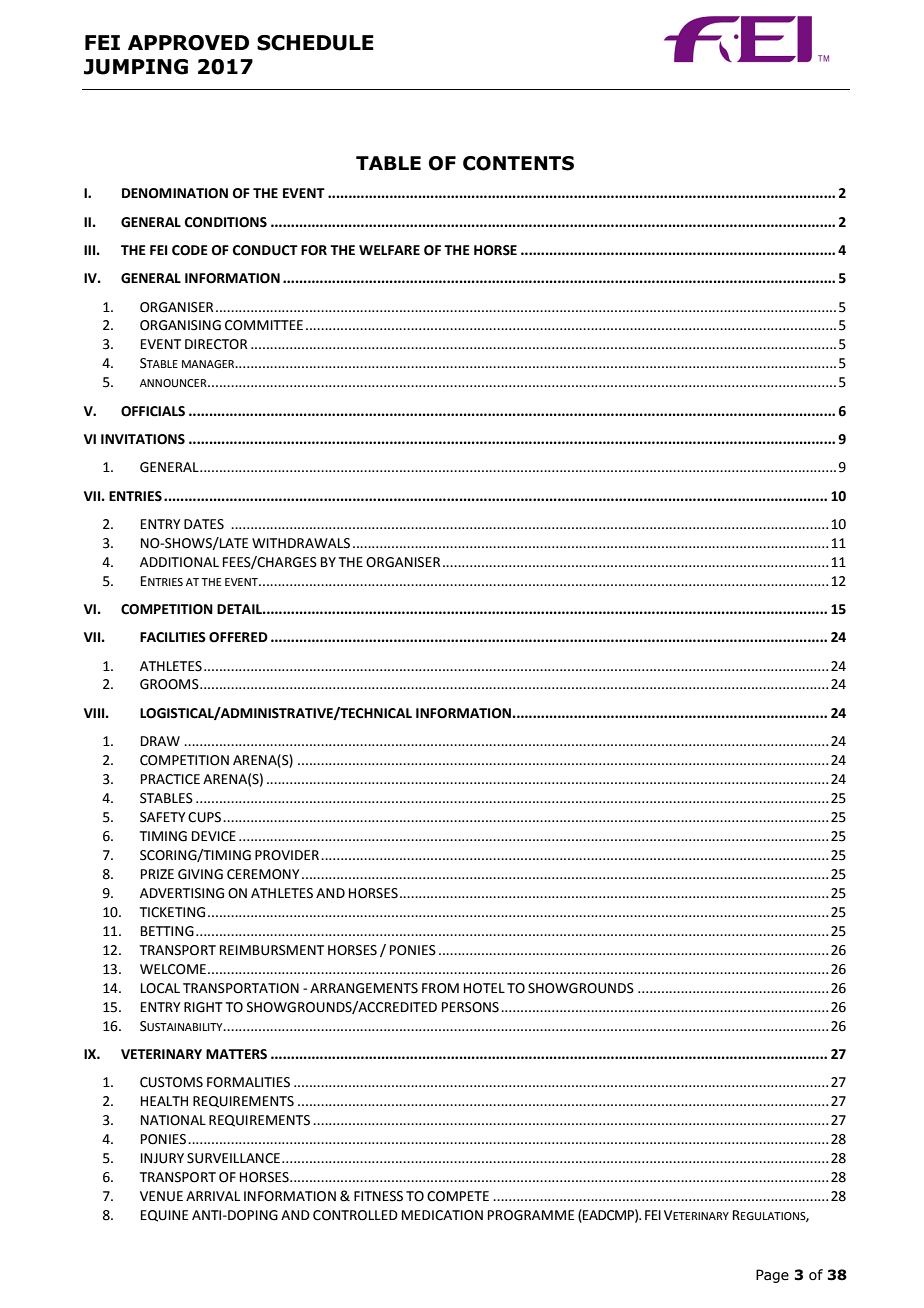 The height and width of the image is (1308, 924). What do you see at coordinates (265, 250) in the image?
I see `CONDUCT` at bounding box center [265, 250].
